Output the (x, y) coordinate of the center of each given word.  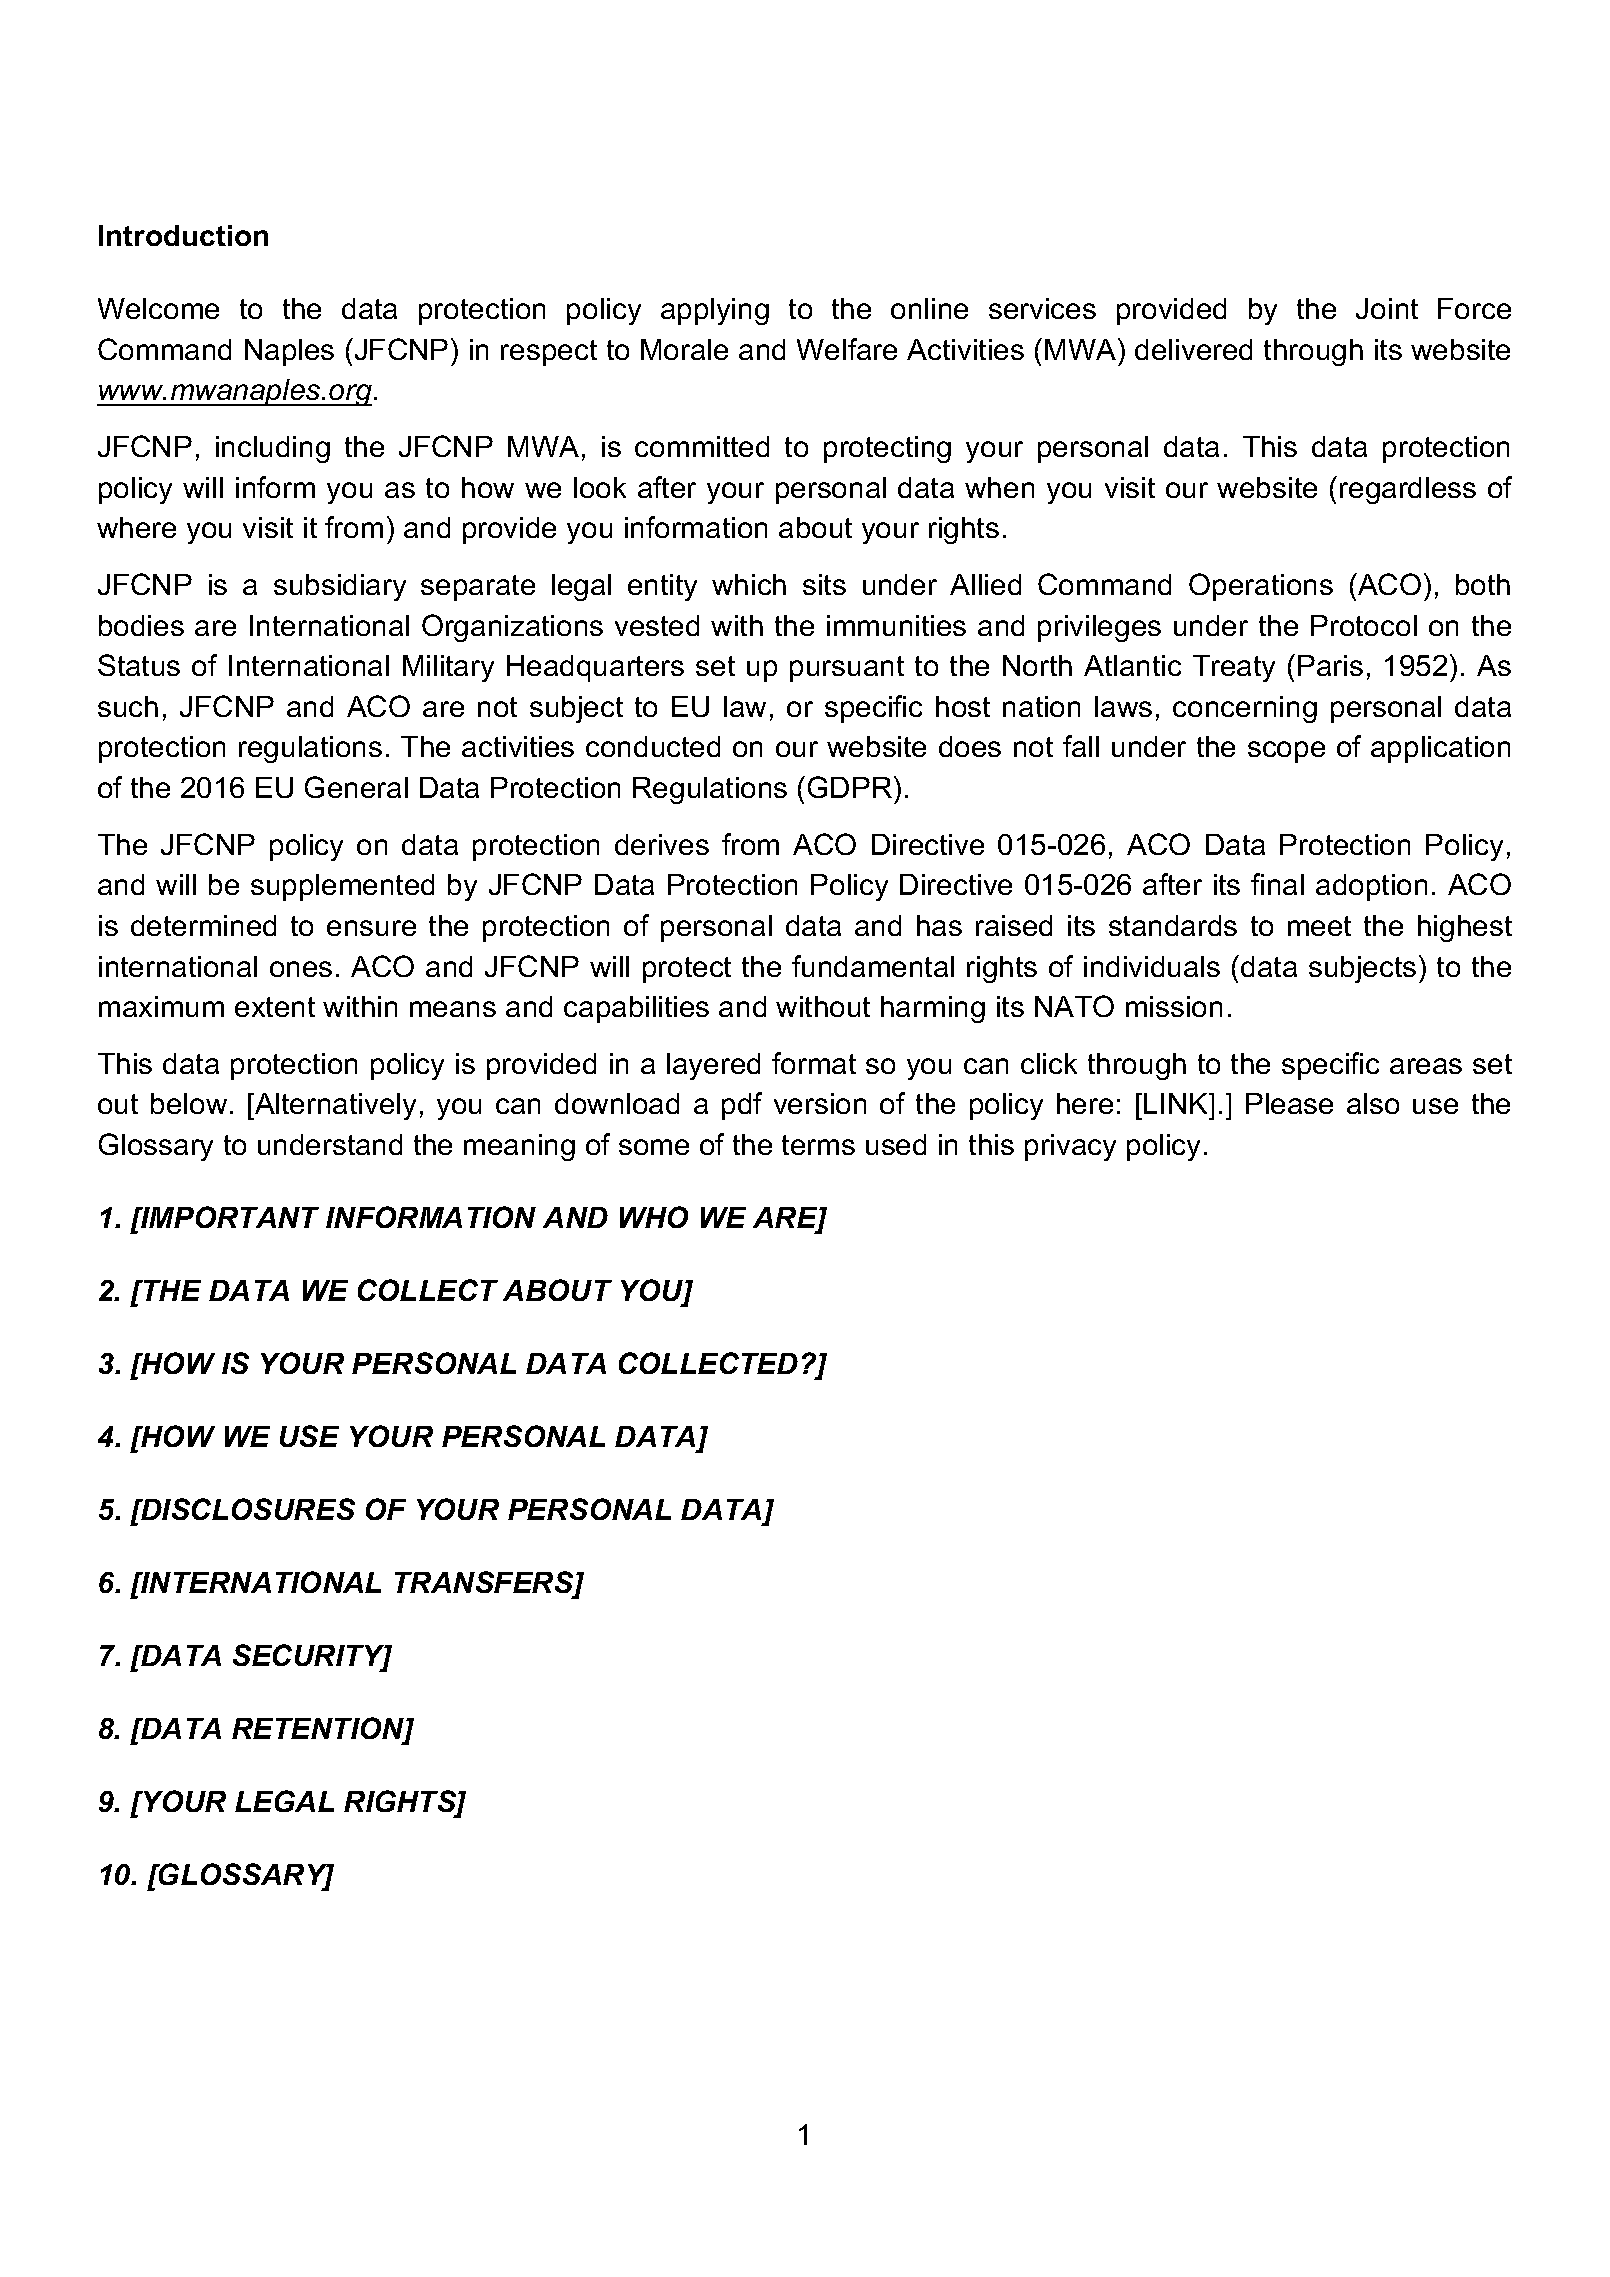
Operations (1261, 587)
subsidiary (340, 587)
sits (824, 584)
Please (1289, 1103)
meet (1319, 926)
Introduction (183, 235)
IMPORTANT (229, 1217)
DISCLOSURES (247, 1509)
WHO (654, 1217)
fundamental (873, 966)
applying (715, 311)
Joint (1387, 308)
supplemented (342, 887)
